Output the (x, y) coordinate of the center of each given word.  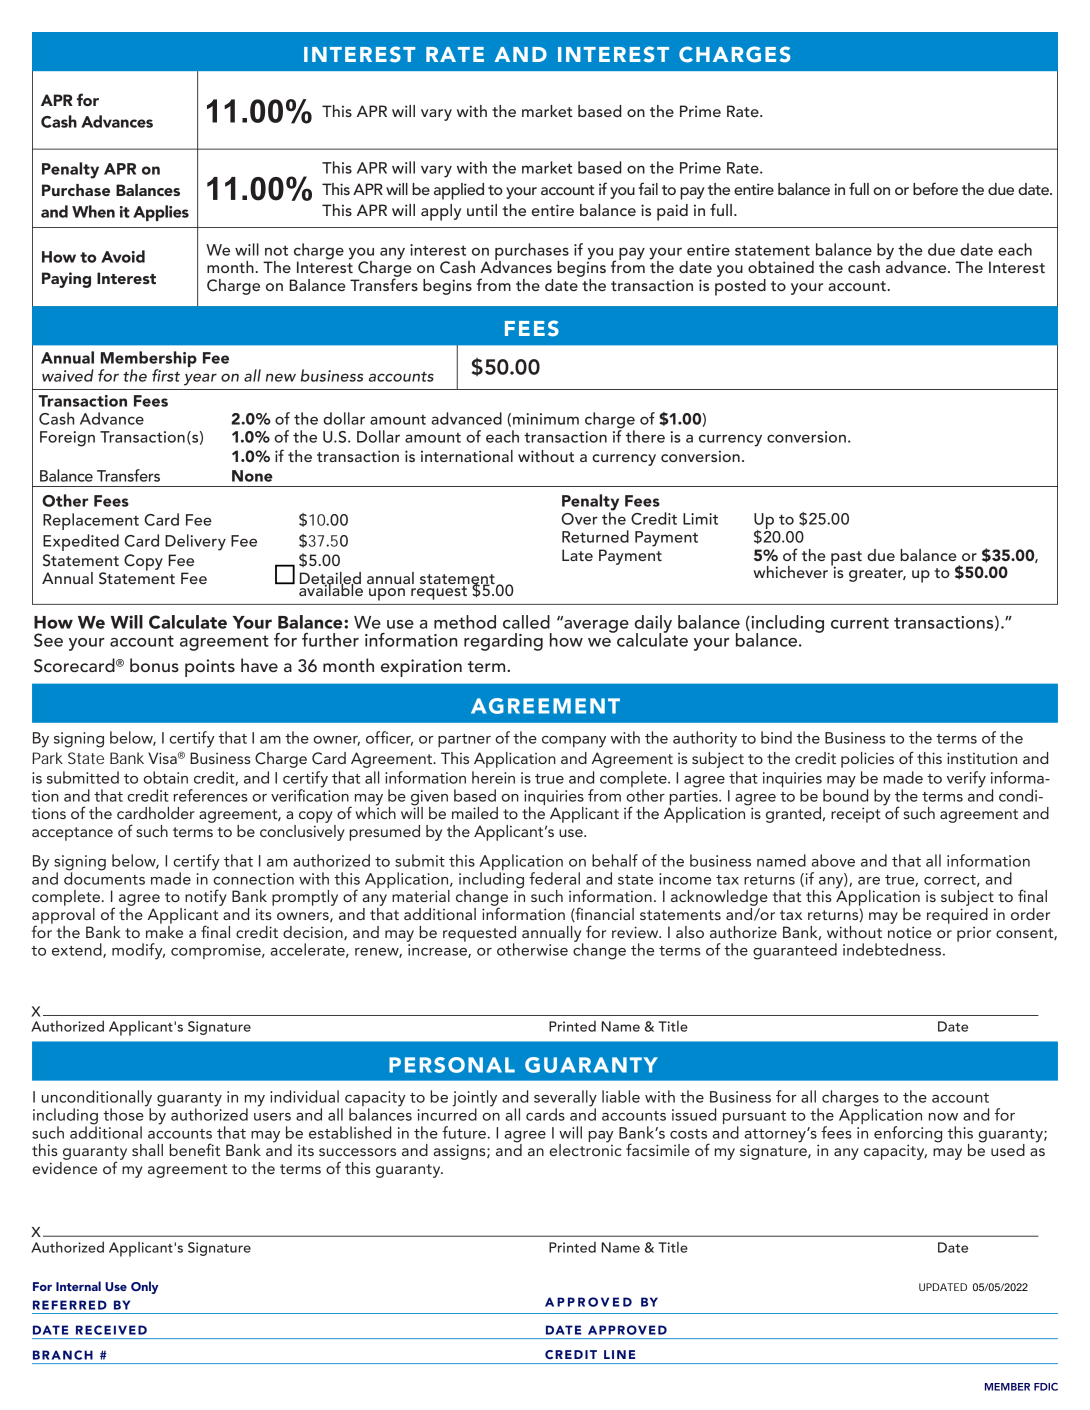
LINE (619, 1354)
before (935, 188)
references (211, 795)
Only (144, 1287)
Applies (161, 213)
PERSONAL (452, 1065)
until (482, 210)
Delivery (195, 542)
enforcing (908, 1135)
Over (579, 519)
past (846, 559)
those (124, 1113)
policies (867, 760)
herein (493, 777)
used (1008, 1150)
